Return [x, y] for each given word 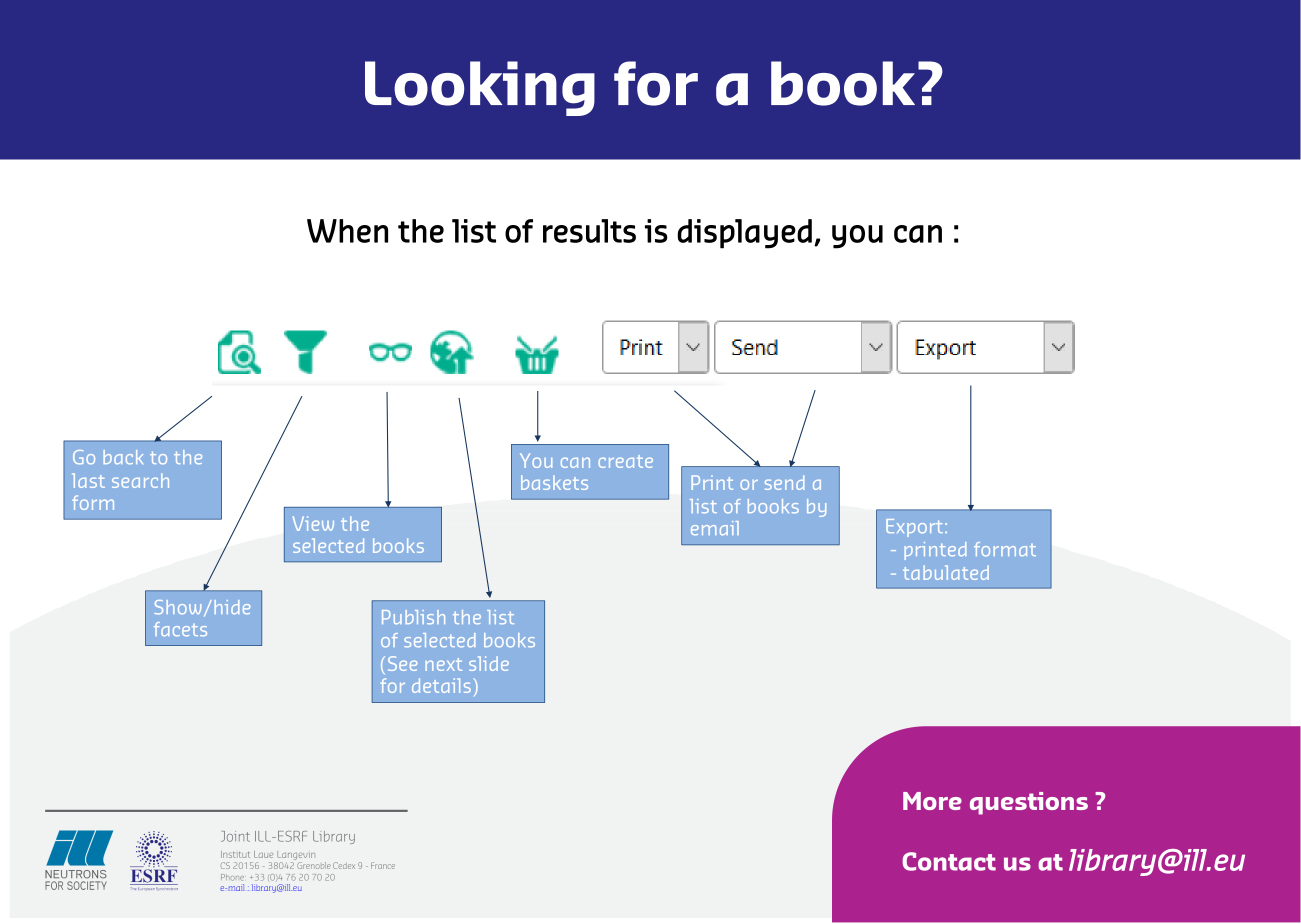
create [625, 461]
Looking [480, 88]
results [589, 231]
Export [914, 528]
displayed [744, 234]
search [140, 480]
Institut [235, 854]
